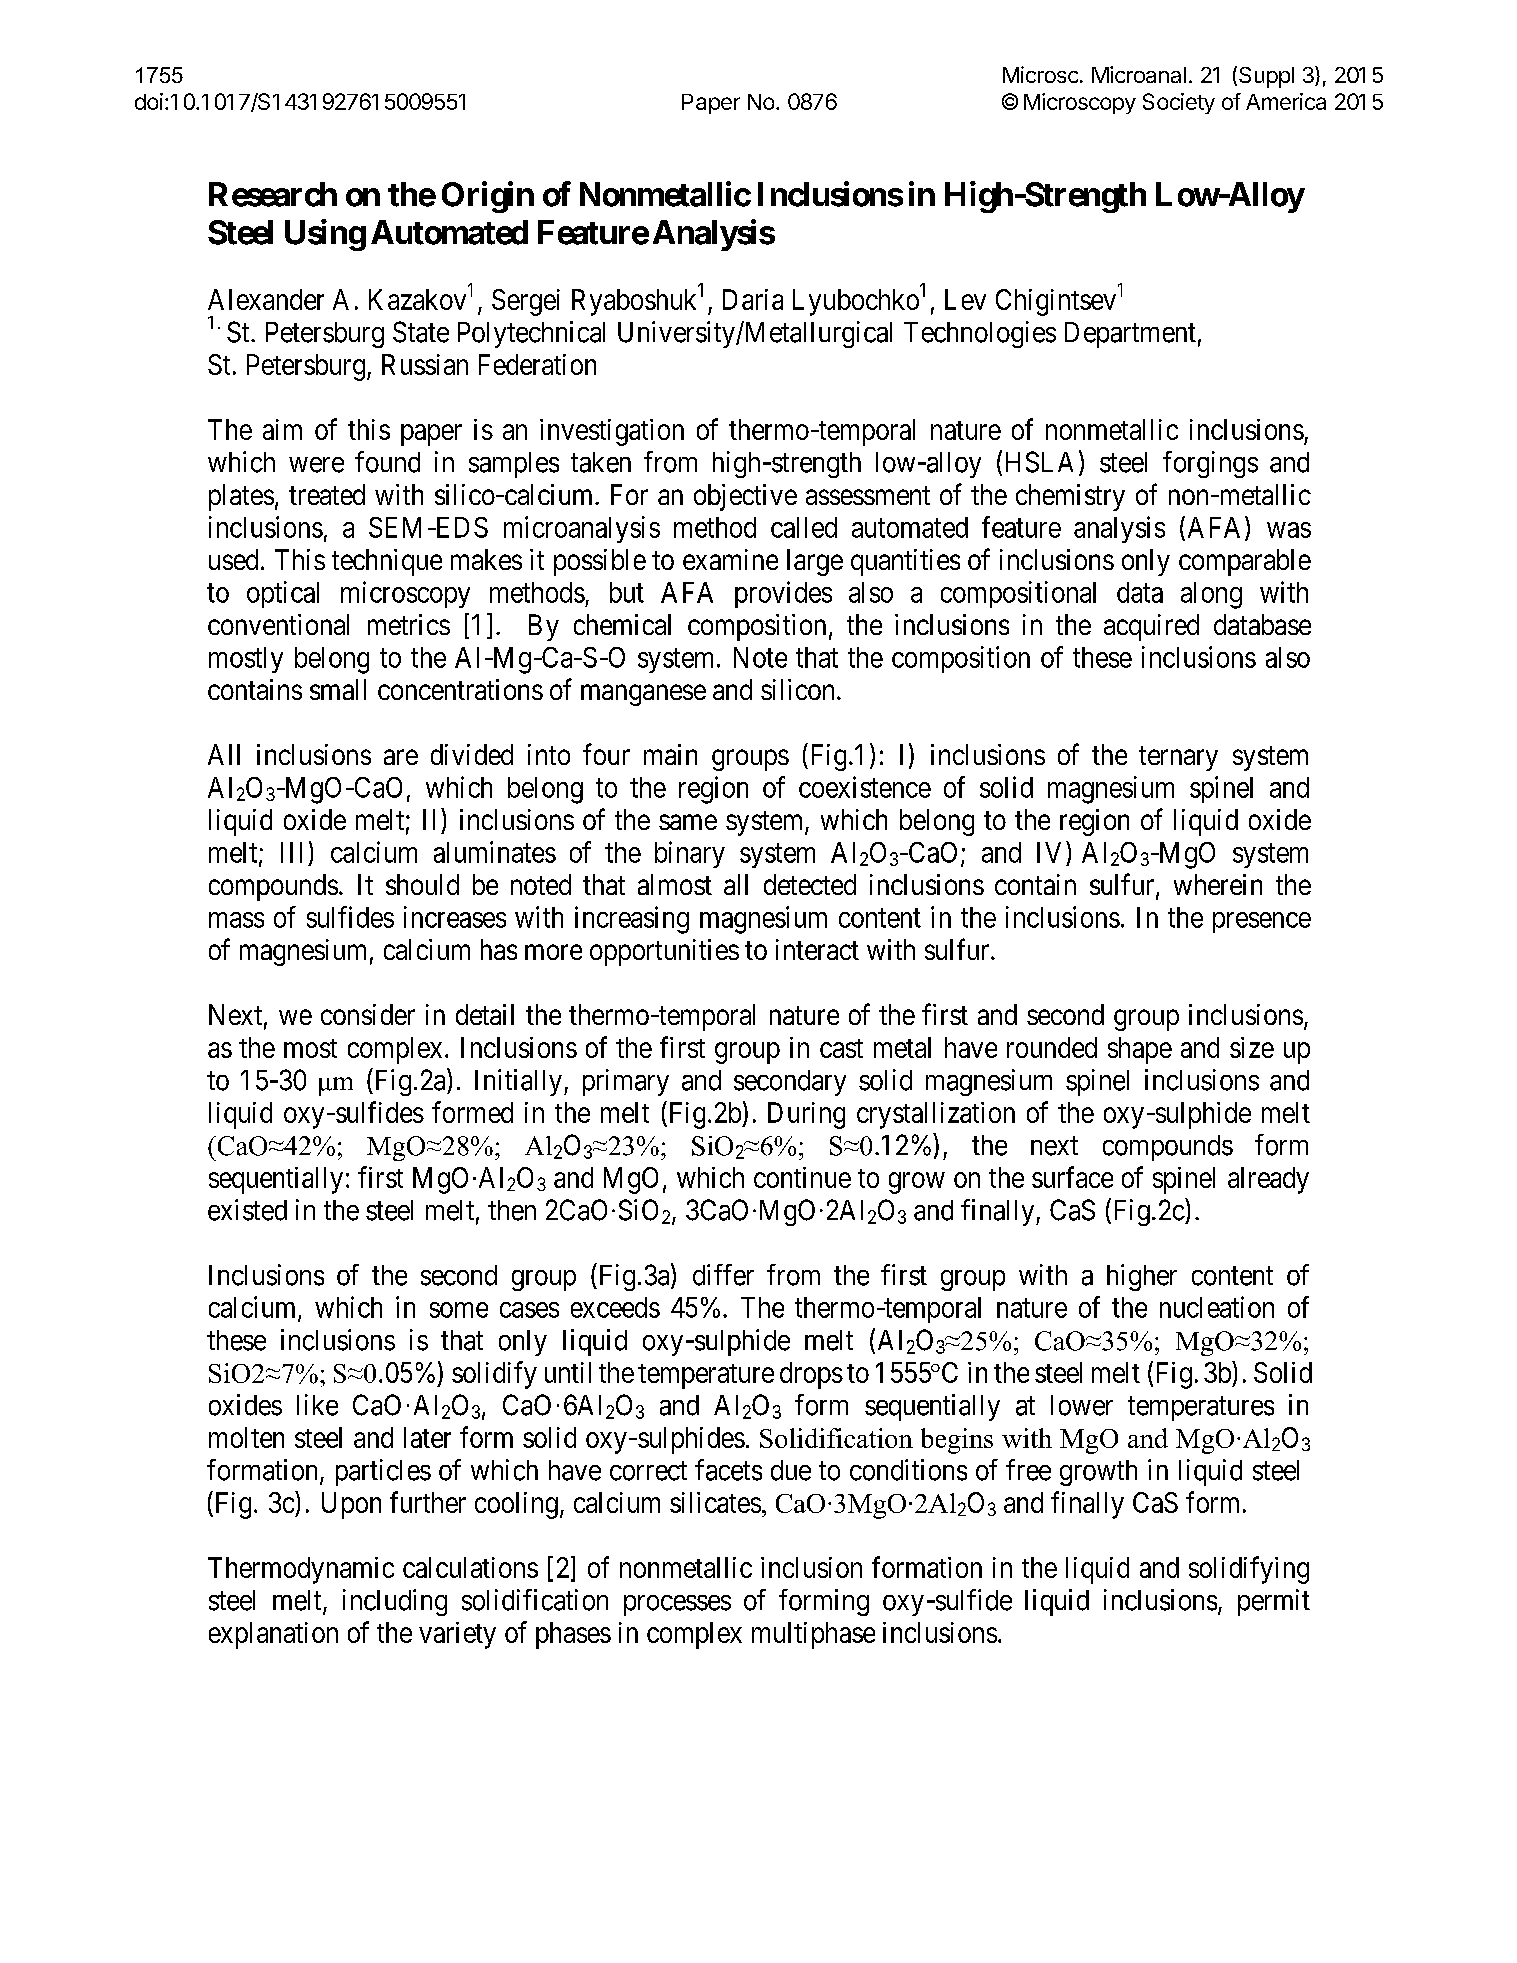 The image size is (1517, 1963). I want to click on technique, so click(387, 562).
